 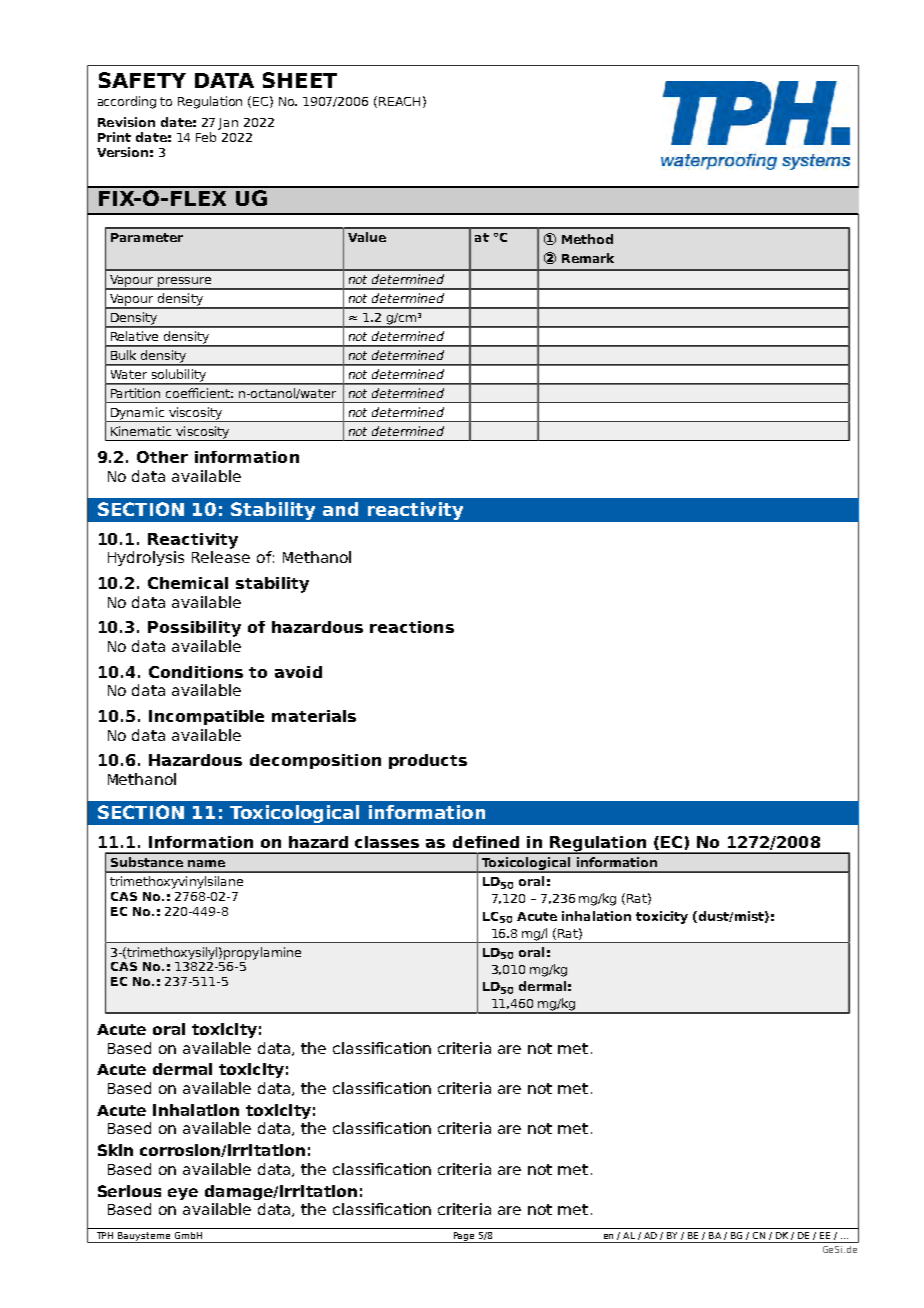 What do you see at coordinates (587, 239) in the page?
I see `Method` at bounding box center [587, 239].
